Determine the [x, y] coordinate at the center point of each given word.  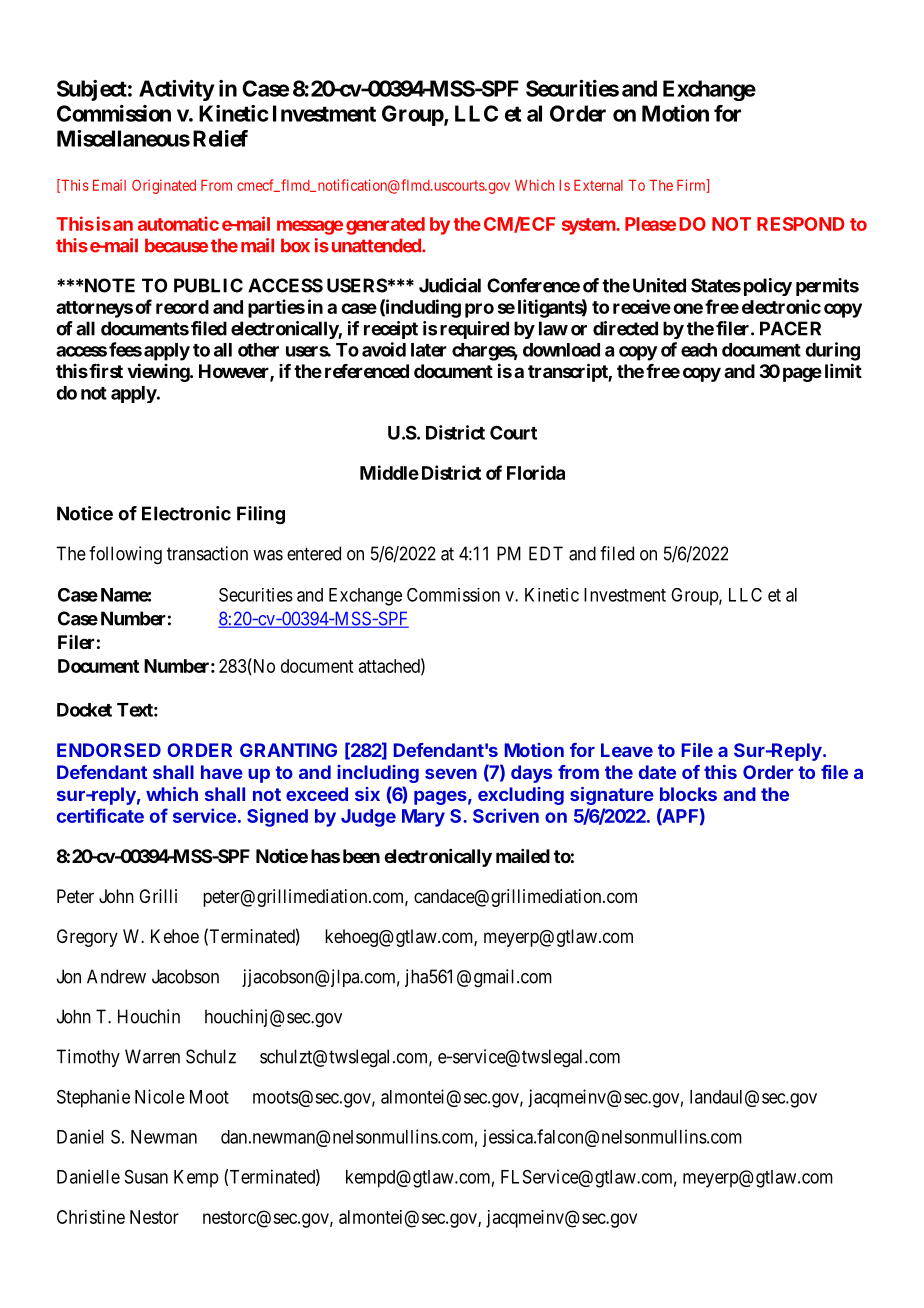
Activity [176, 90]
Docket [84, 710]
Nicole [160, 1096]
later [429, 350]
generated [385, 226]
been [361, 856]
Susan [146, 1177]
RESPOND [801, 224]
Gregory [87, 938]
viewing [159, 372]
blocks [688, 794]
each [699, 350]
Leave [627, 750]
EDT [546, 553]
